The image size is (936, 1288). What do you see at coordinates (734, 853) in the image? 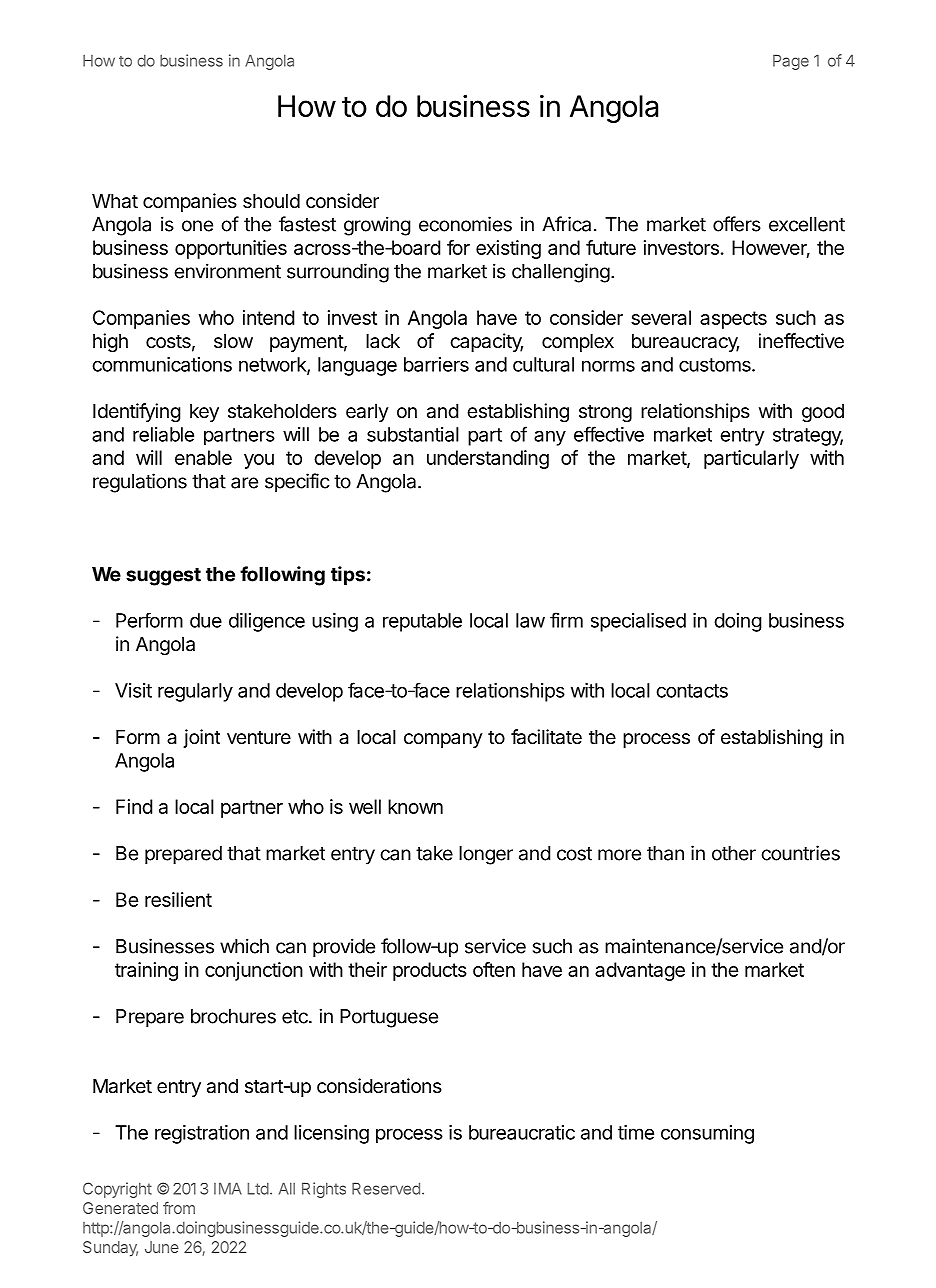
I see `other` at bounding box center [734, 853].
